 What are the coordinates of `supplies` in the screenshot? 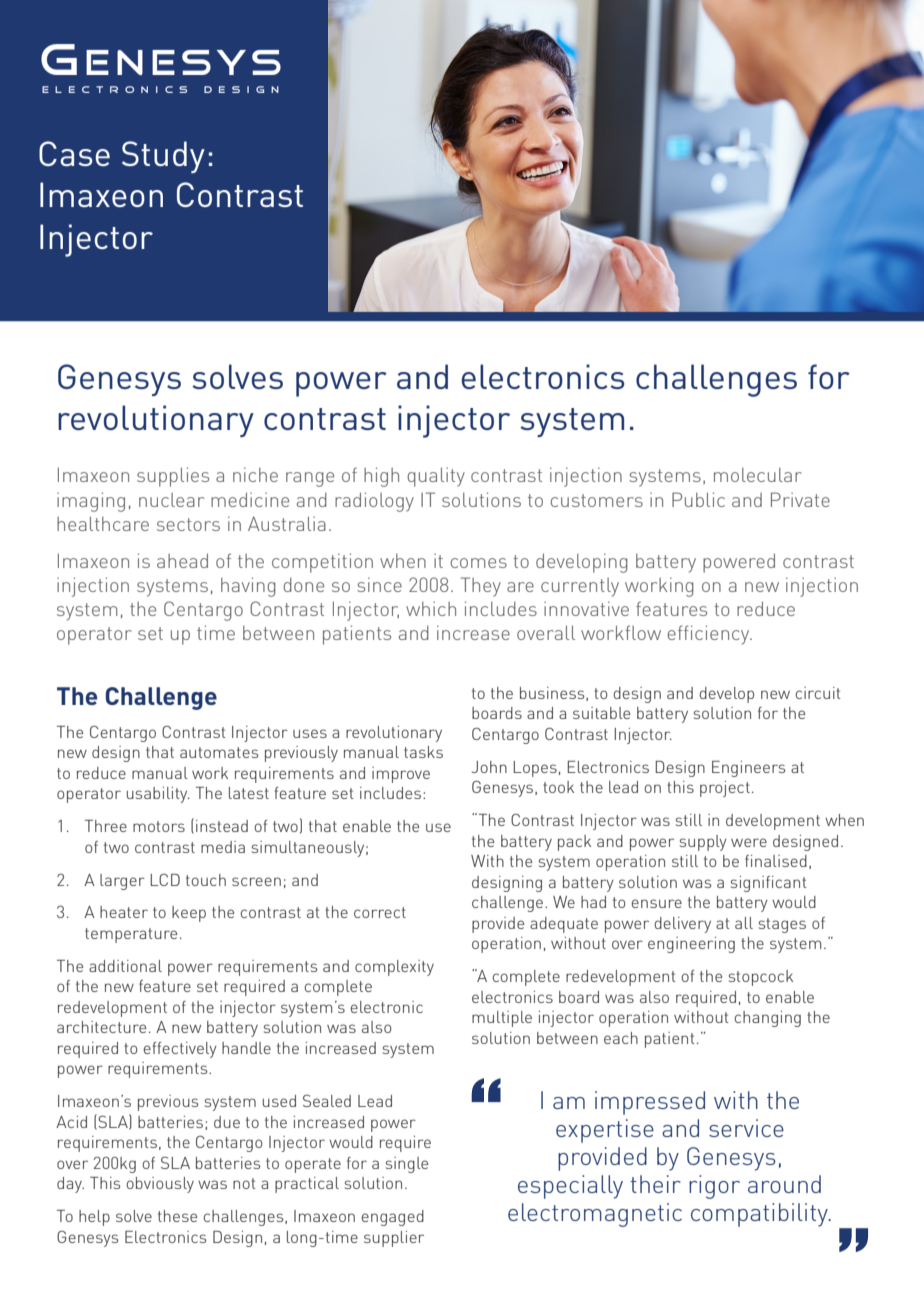 It's located at (173, 477).
